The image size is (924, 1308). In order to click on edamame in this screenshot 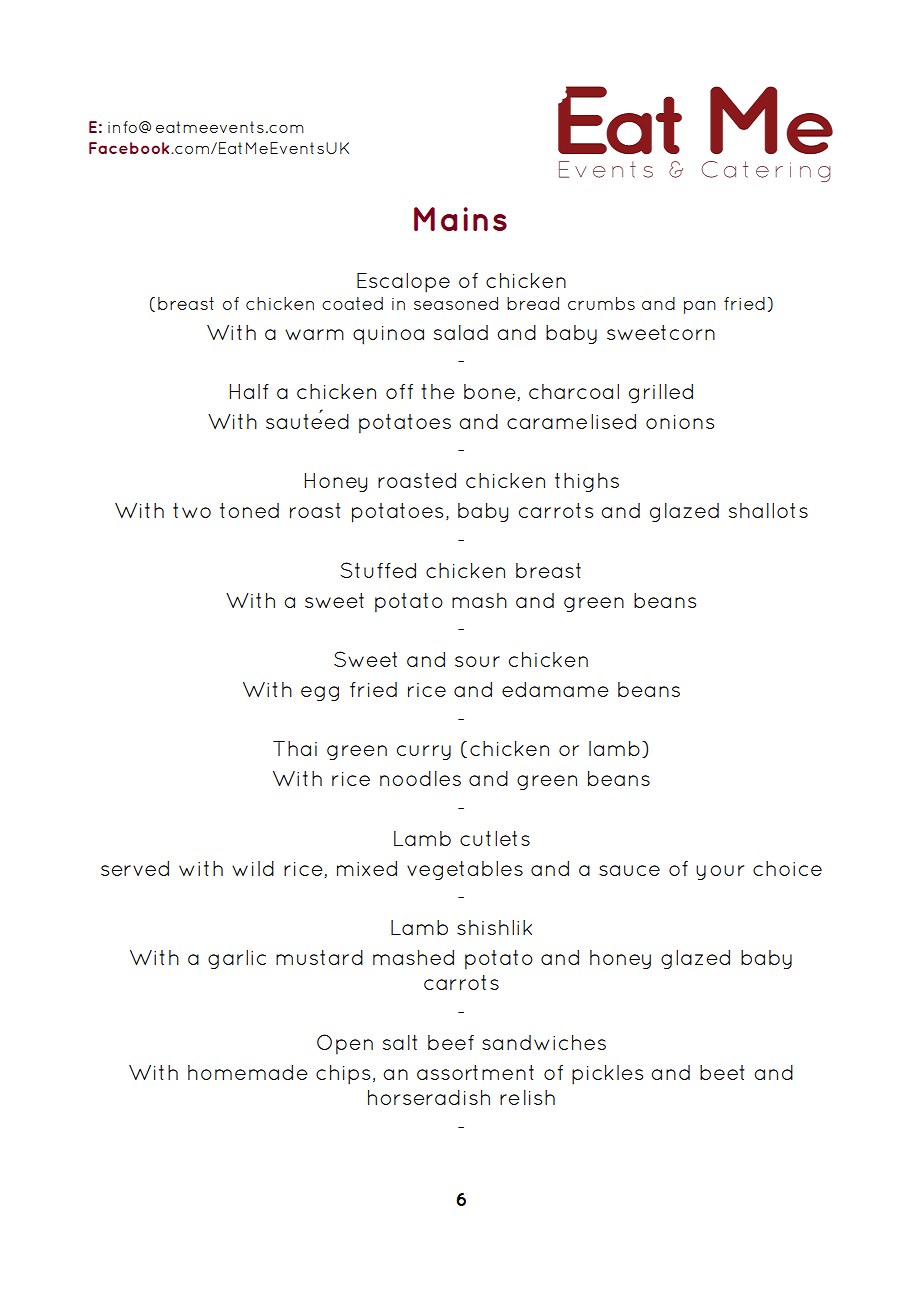, I will do `click(555, 689)`.
